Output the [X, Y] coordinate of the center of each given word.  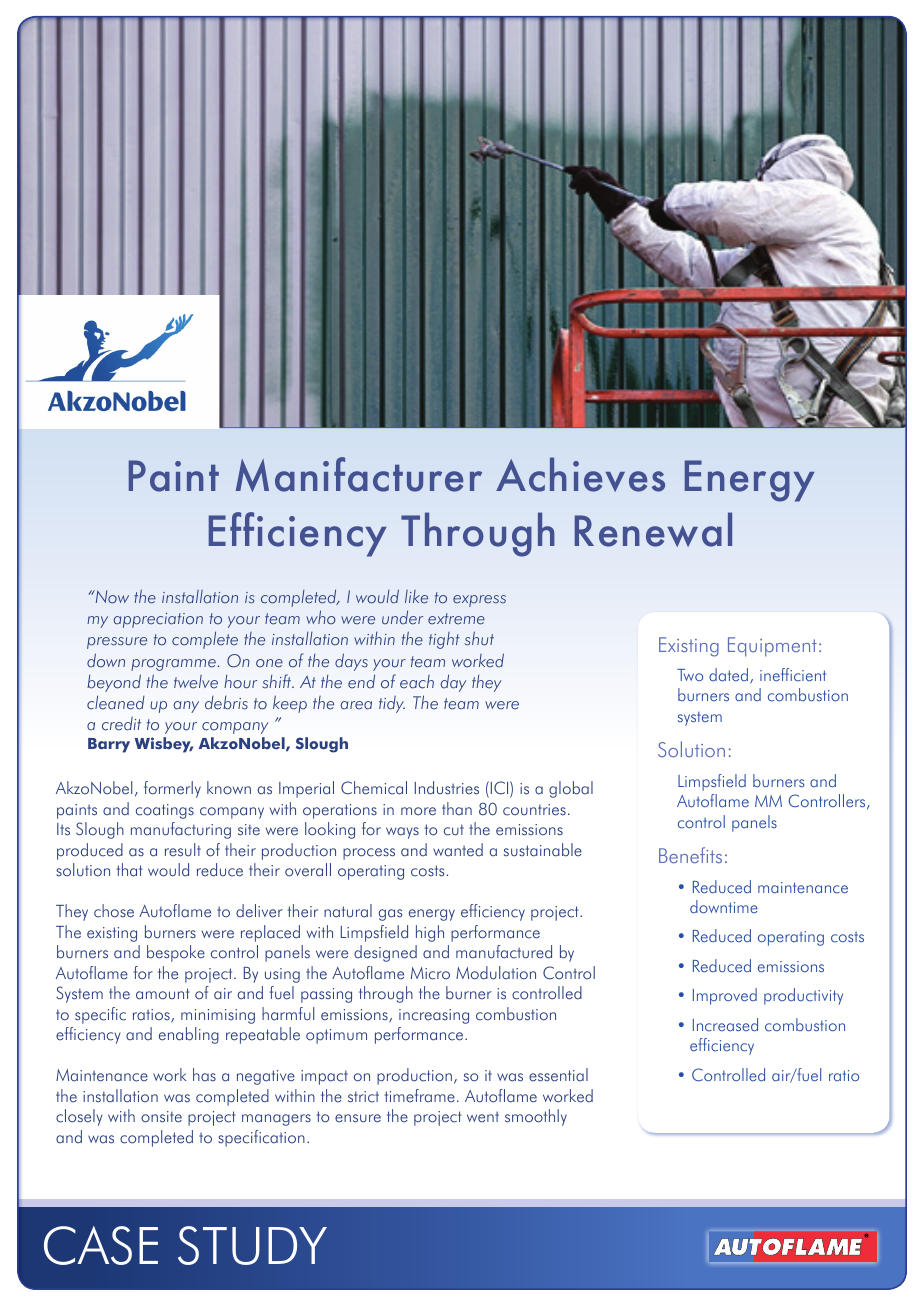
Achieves [580, 474]
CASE [101, 1245]
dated [730, 676]
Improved [725, 996]
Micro [430, 973]
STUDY [252, 1245]
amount [163, 994]
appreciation [158, 620]
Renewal [653, 529]
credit [121, 724]
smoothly [536, 1117]
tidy [392, 704]
